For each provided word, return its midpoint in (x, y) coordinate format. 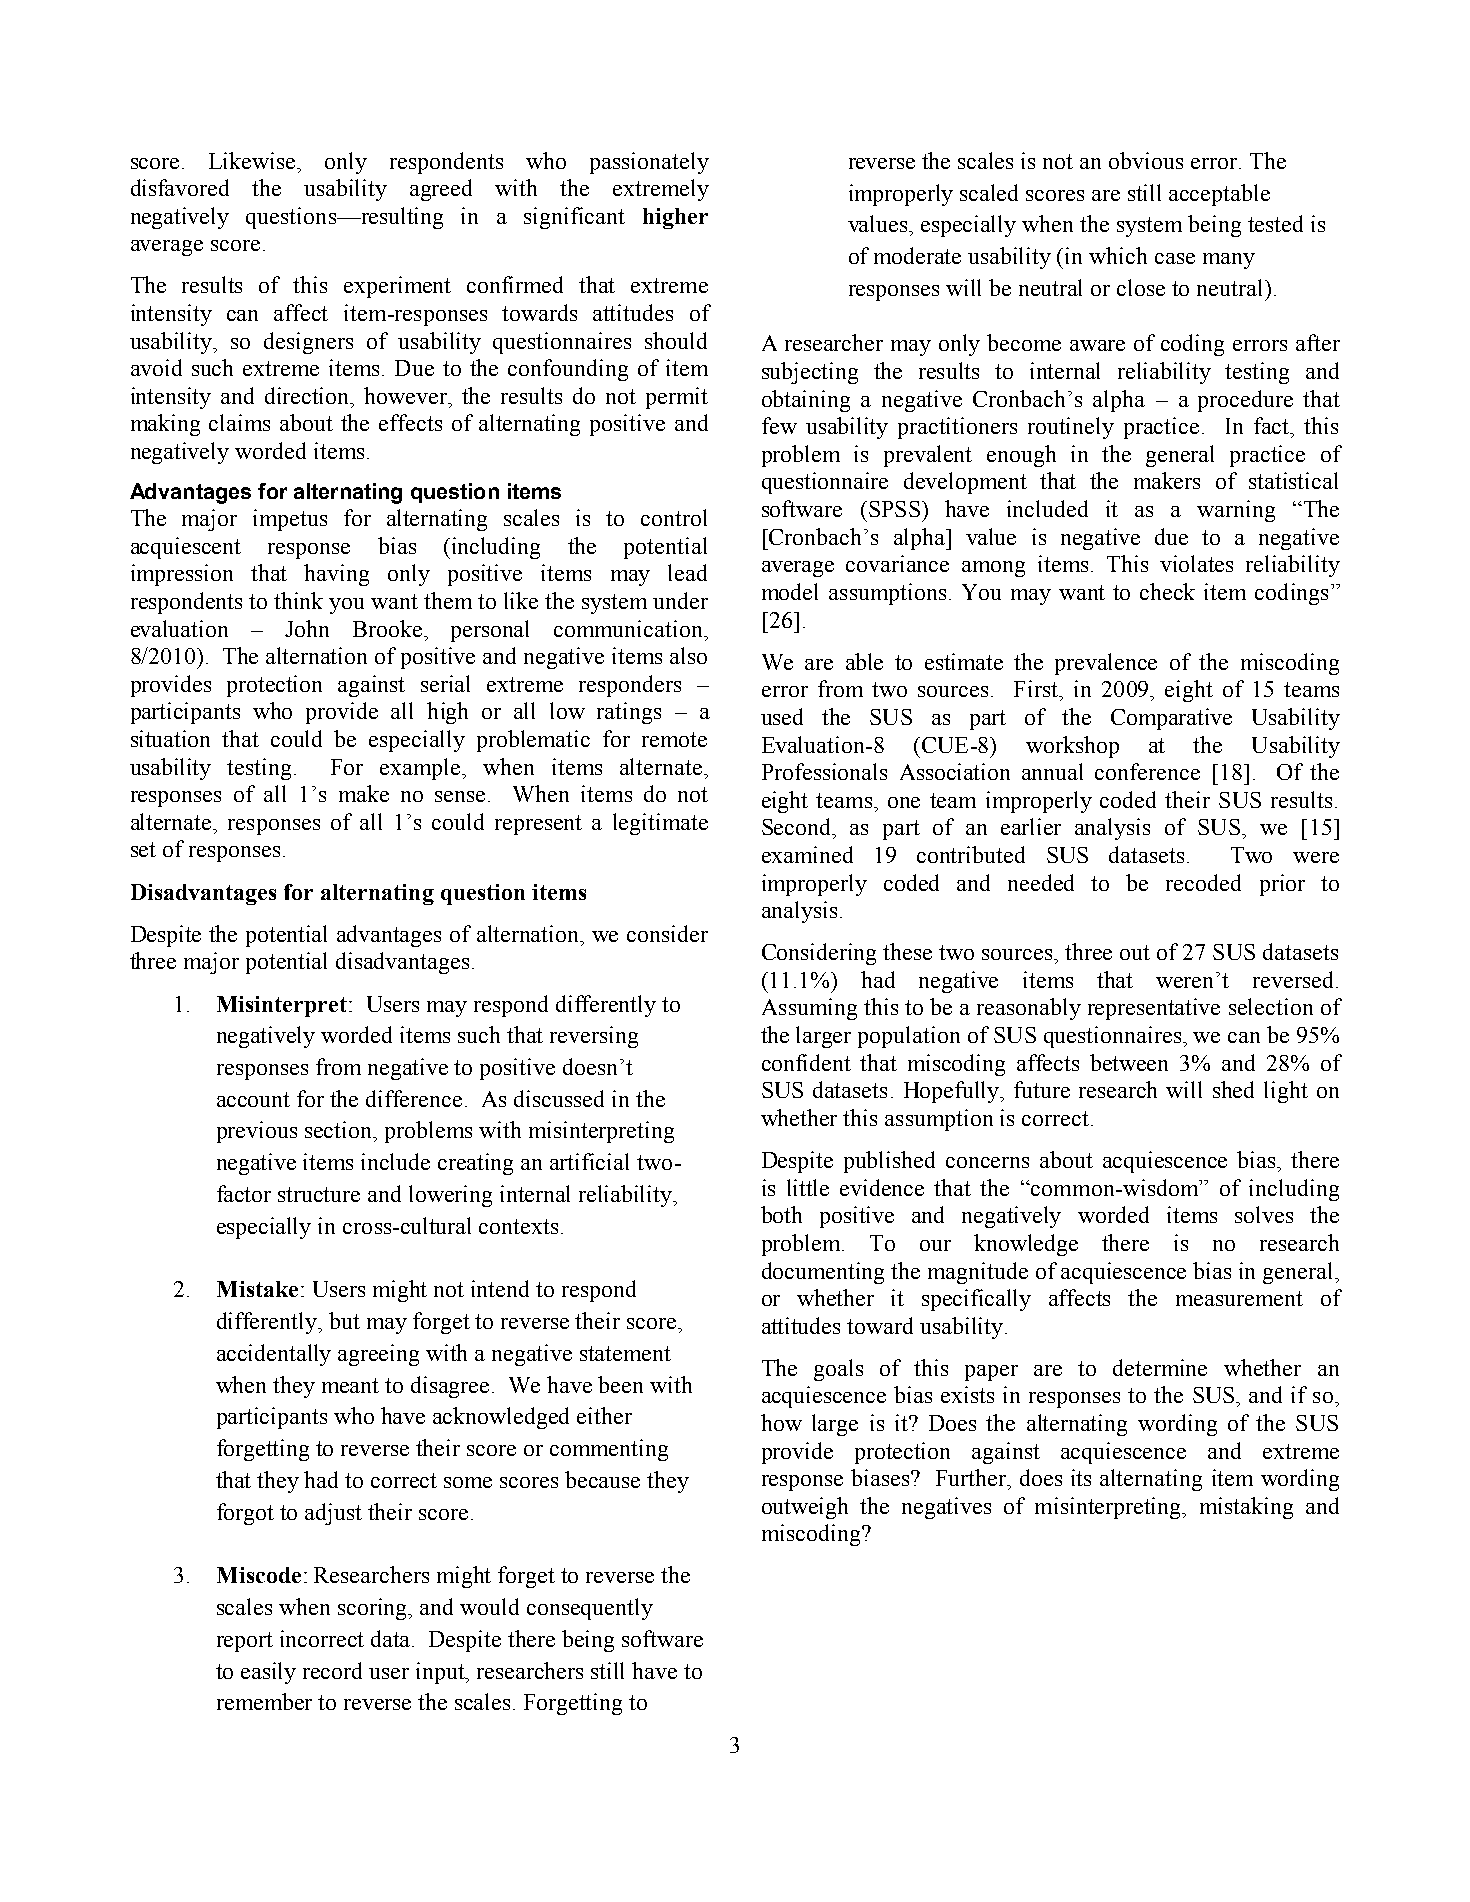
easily (268, 1673)
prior (1282, 885)
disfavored (180, 187)
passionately (649, 163)
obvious (1146, 160)
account (253, 1099)
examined (807, 854)
